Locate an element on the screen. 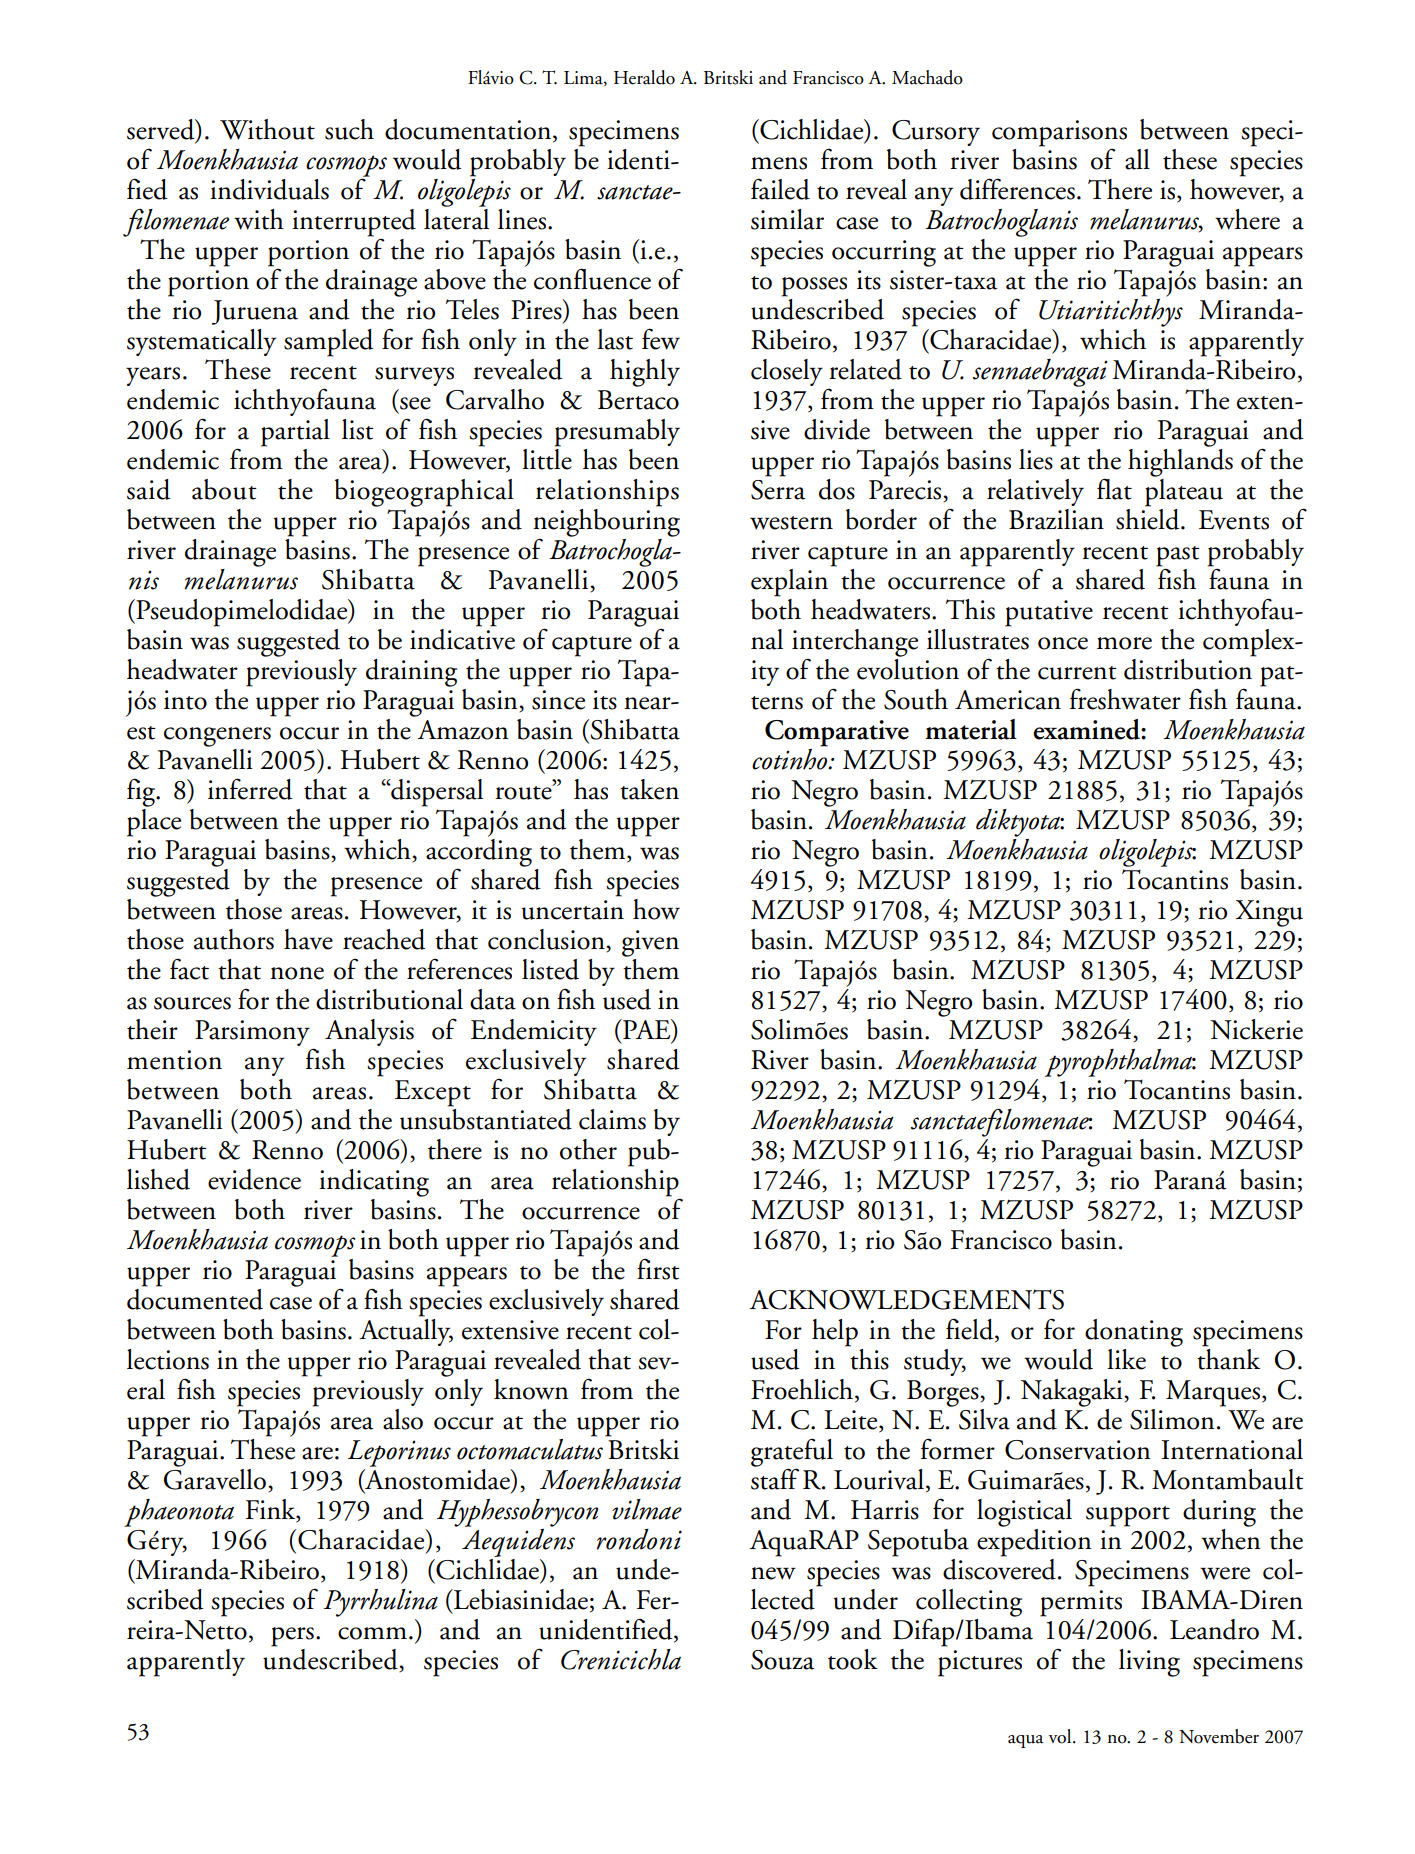 The image size is (1415, 1854). given is located at coordinates (650, 943).
